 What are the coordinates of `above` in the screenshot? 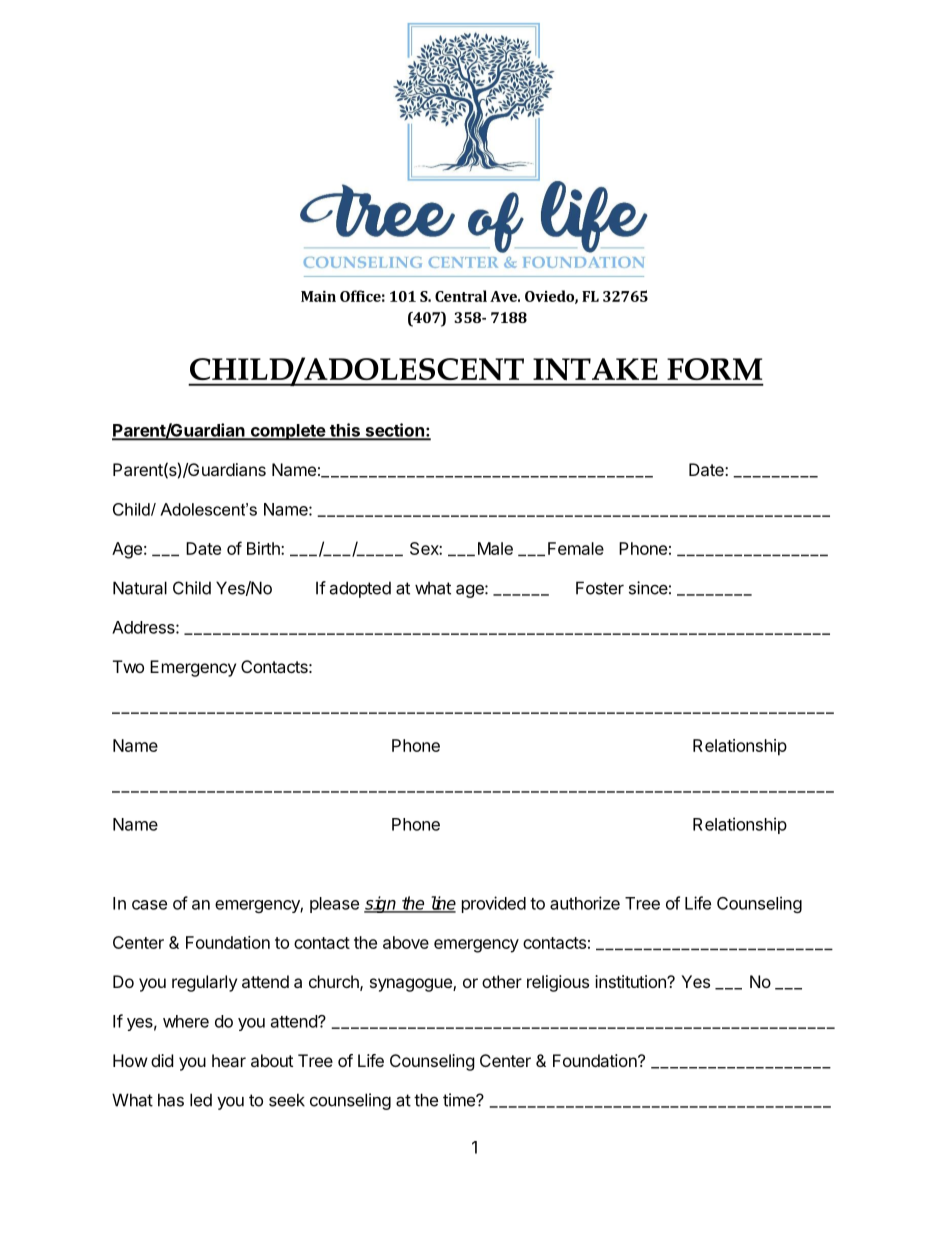 It's located at (406, 942).
